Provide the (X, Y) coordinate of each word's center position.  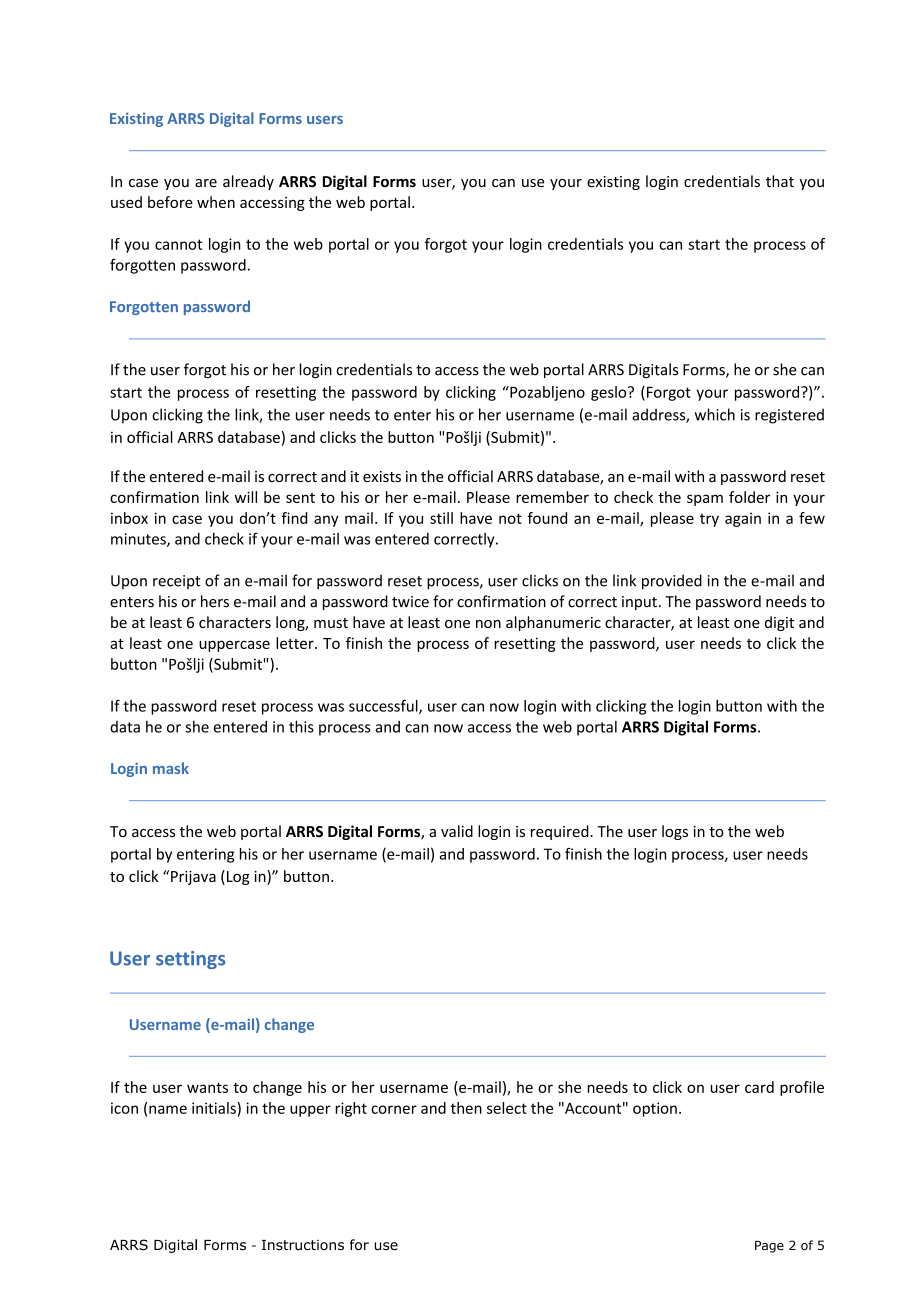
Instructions (303, 1245)
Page (769, 1247)
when (216, 202)
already (248, 182)
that (780, 181)
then (466, 1108)
